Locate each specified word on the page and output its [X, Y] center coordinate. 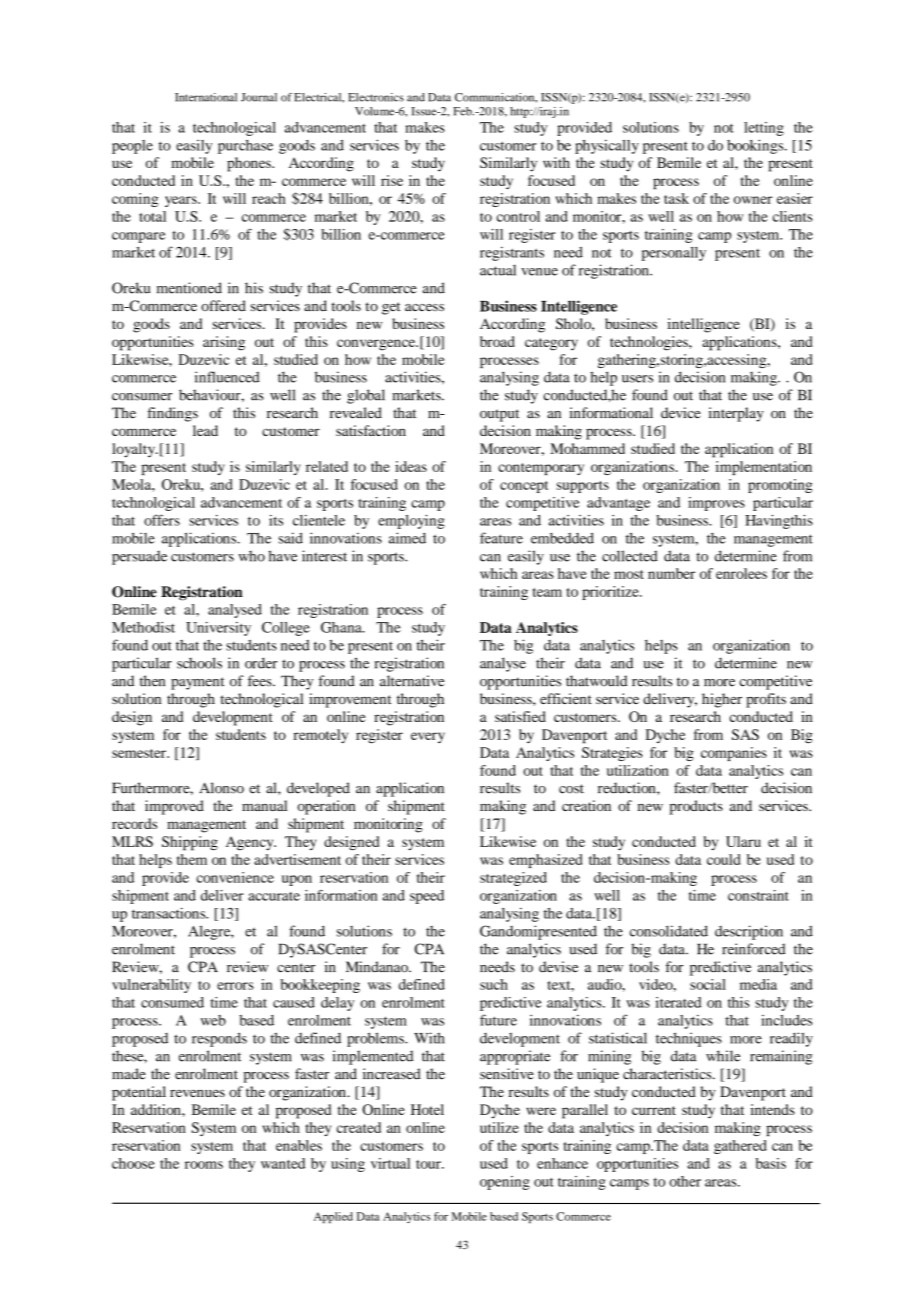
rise [392, 180]
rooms [204, 1165]
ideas [411, 466]
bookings [756, 146]
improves [716, 504]
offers [162, 520]
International [206, 97]
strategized [513, 879]
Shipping [190, 843]
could [723, 859]
